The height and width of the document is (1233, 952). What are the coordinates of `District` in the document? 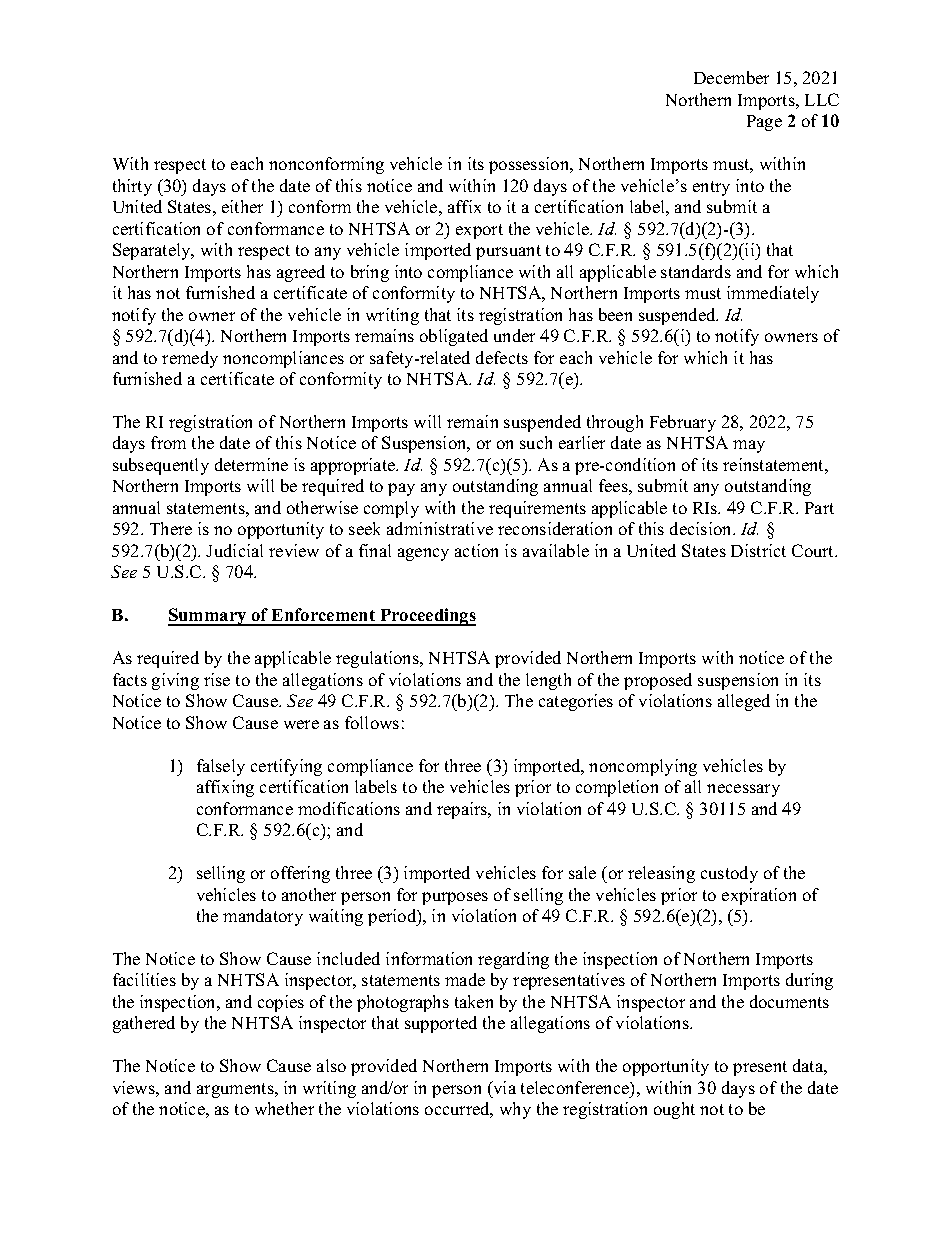 It's located at (758, 550).
